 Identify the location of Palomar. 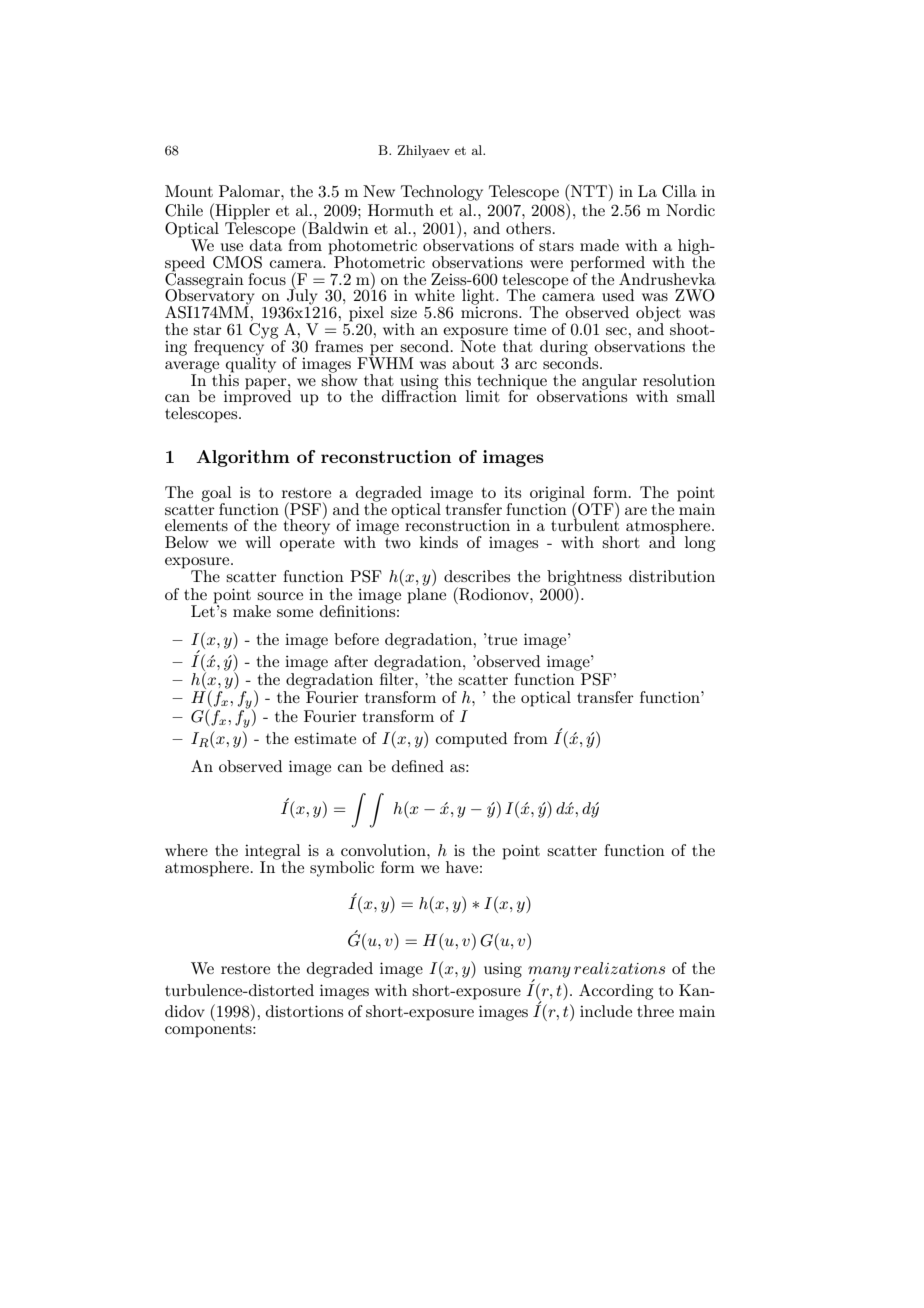
(250, 191).
